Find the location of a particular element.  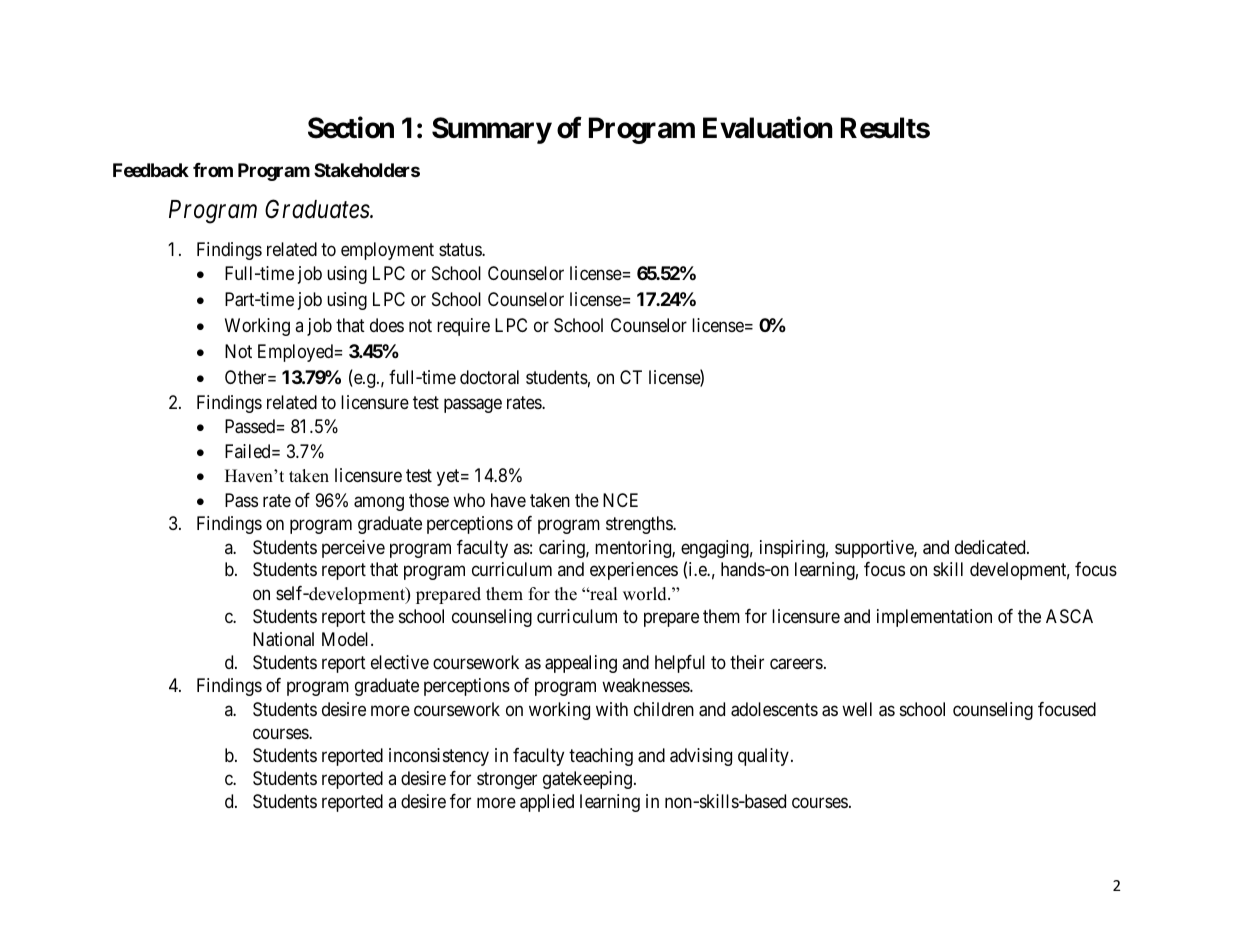

from is located at coordinates (213, 170).
